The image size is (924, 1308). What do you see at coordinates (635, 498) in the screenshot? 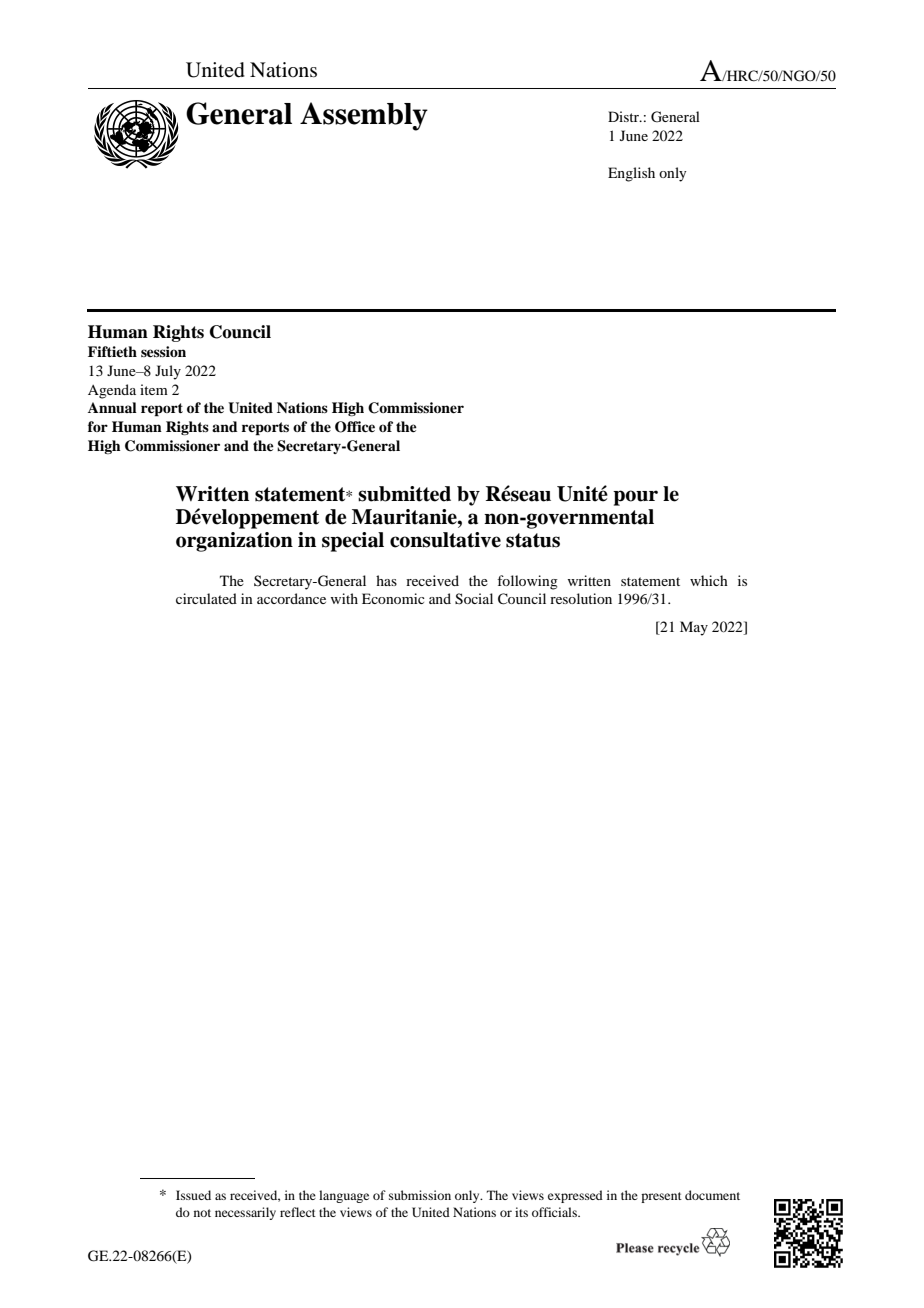
I see `pour` at bounding box center [635, 498].
